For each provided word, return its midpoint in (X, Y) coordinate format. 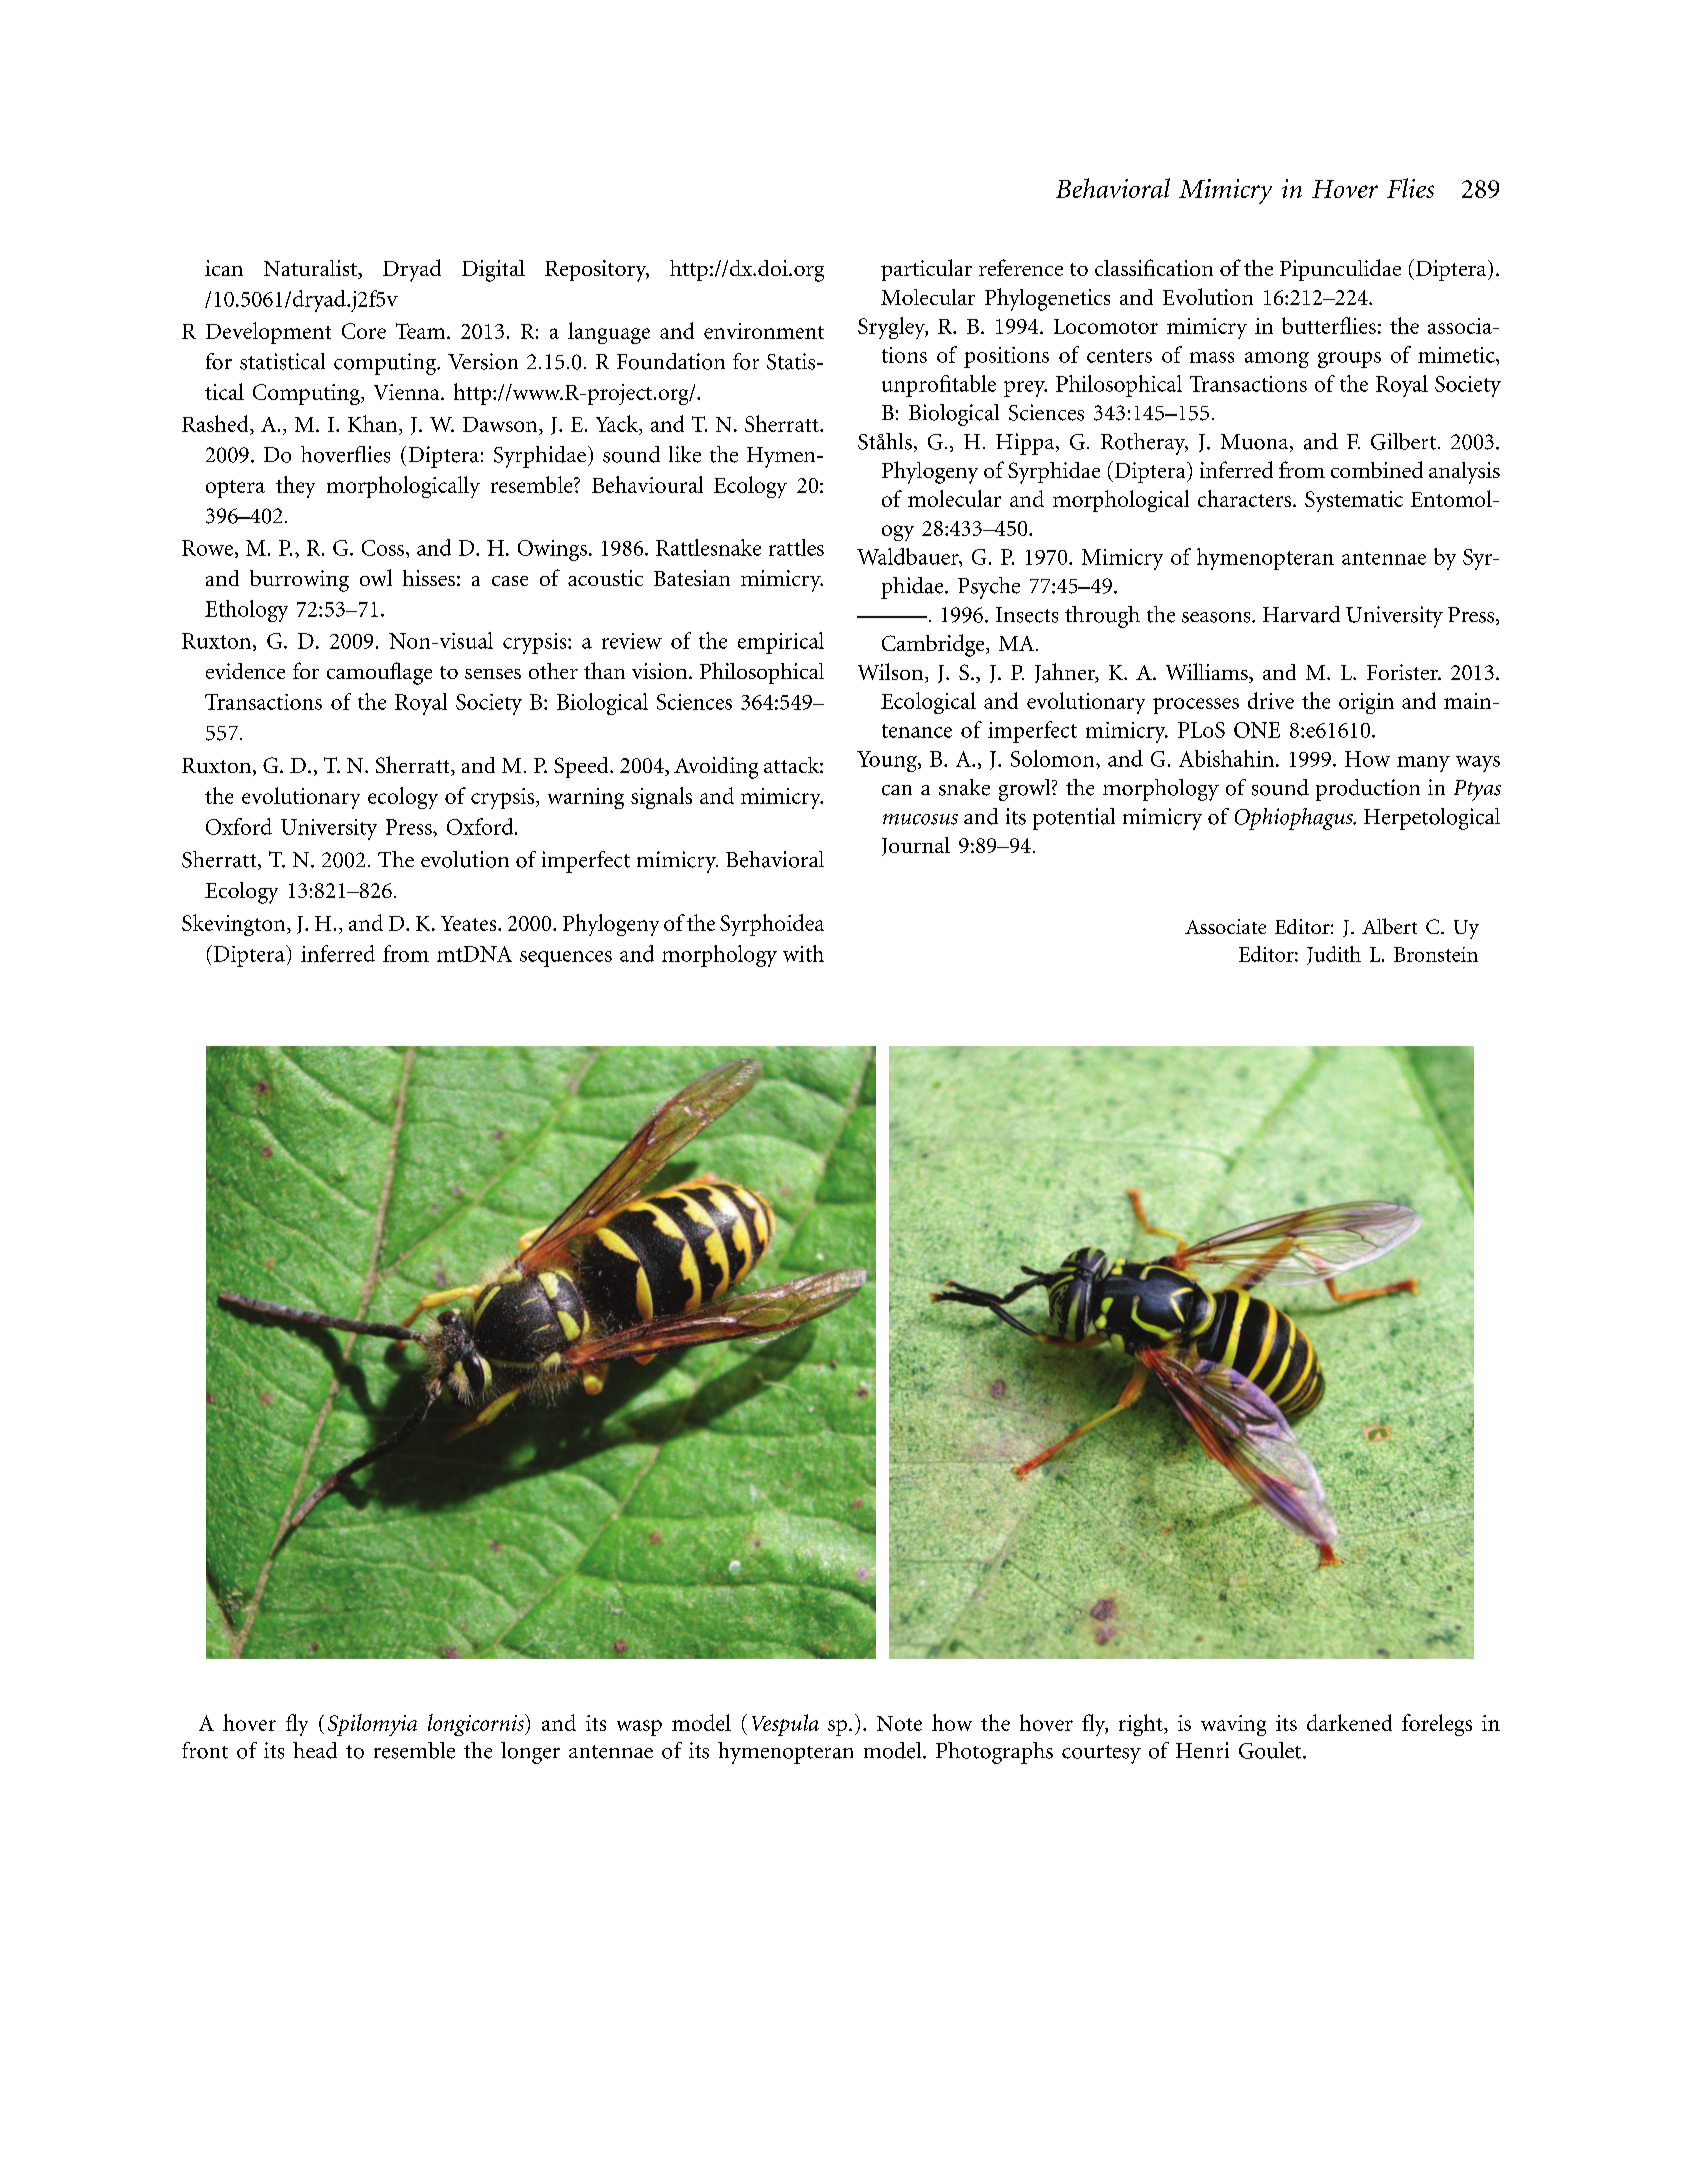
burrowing (299, 581)
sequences (566, 959)
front (205, 1750)
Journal (916, 846)
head (315, 1750)
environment (764, 331)
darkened (1349, 1722)
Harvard (1301, 614)
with (803, 953)
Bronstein (1436, 954)
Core (364, 331)
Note (899, 1723)
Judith (1334, 955)
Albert (1389, 926)
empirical (781, 643)
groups (1349, 360)
